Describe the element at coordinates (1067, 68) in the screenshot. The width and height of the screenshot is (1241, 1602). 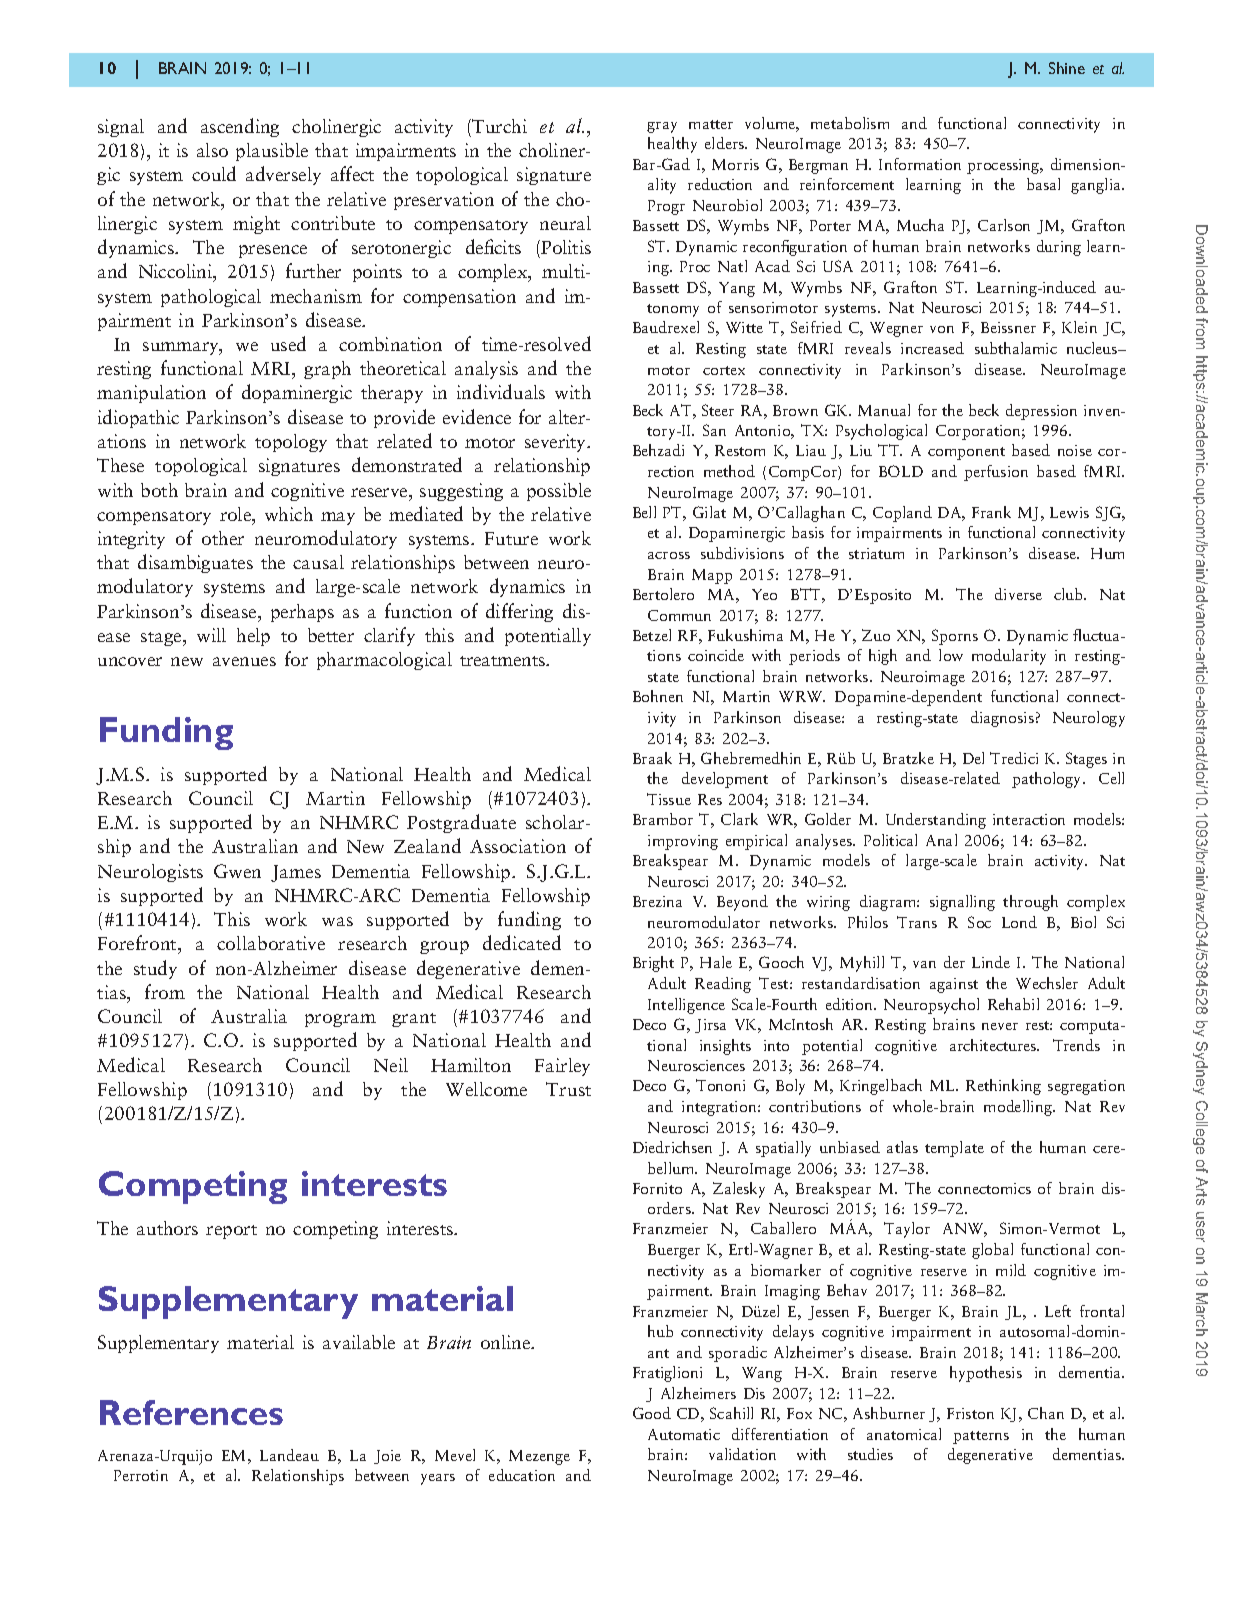
I see `Shine` at that location.
